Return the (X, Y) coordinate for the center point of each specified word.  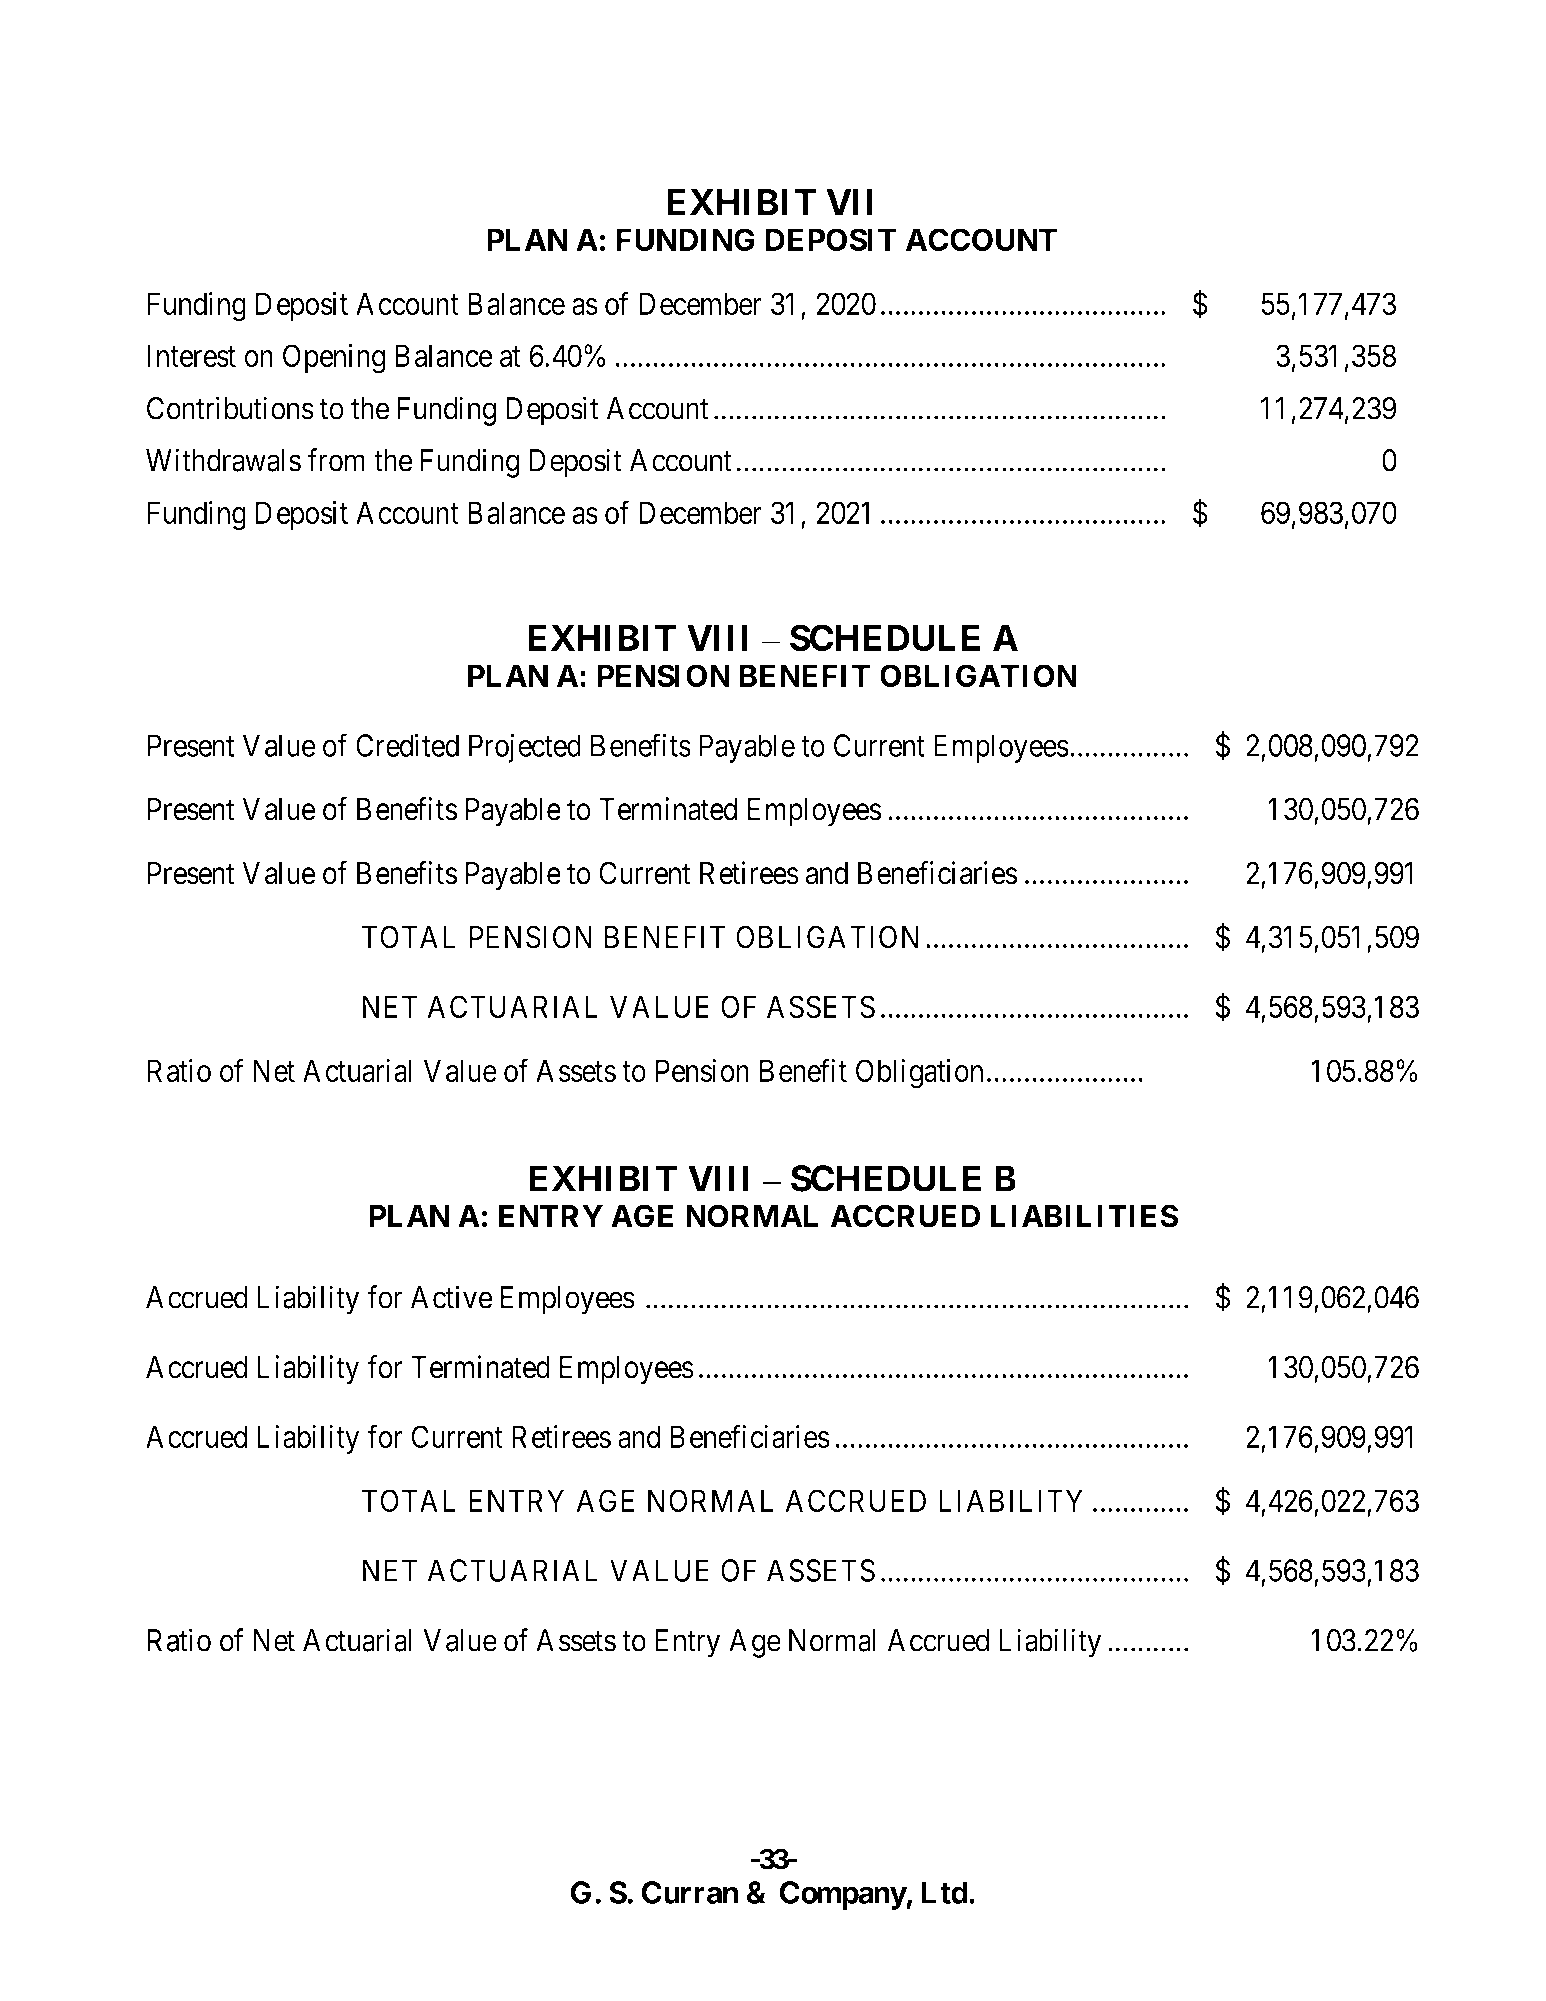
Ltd (944, 1892)
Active (452, 1297)
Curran (690, 1892)
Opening (334, 359)
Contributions (230, 408)
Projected (525, 748)
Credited (407, 745)
